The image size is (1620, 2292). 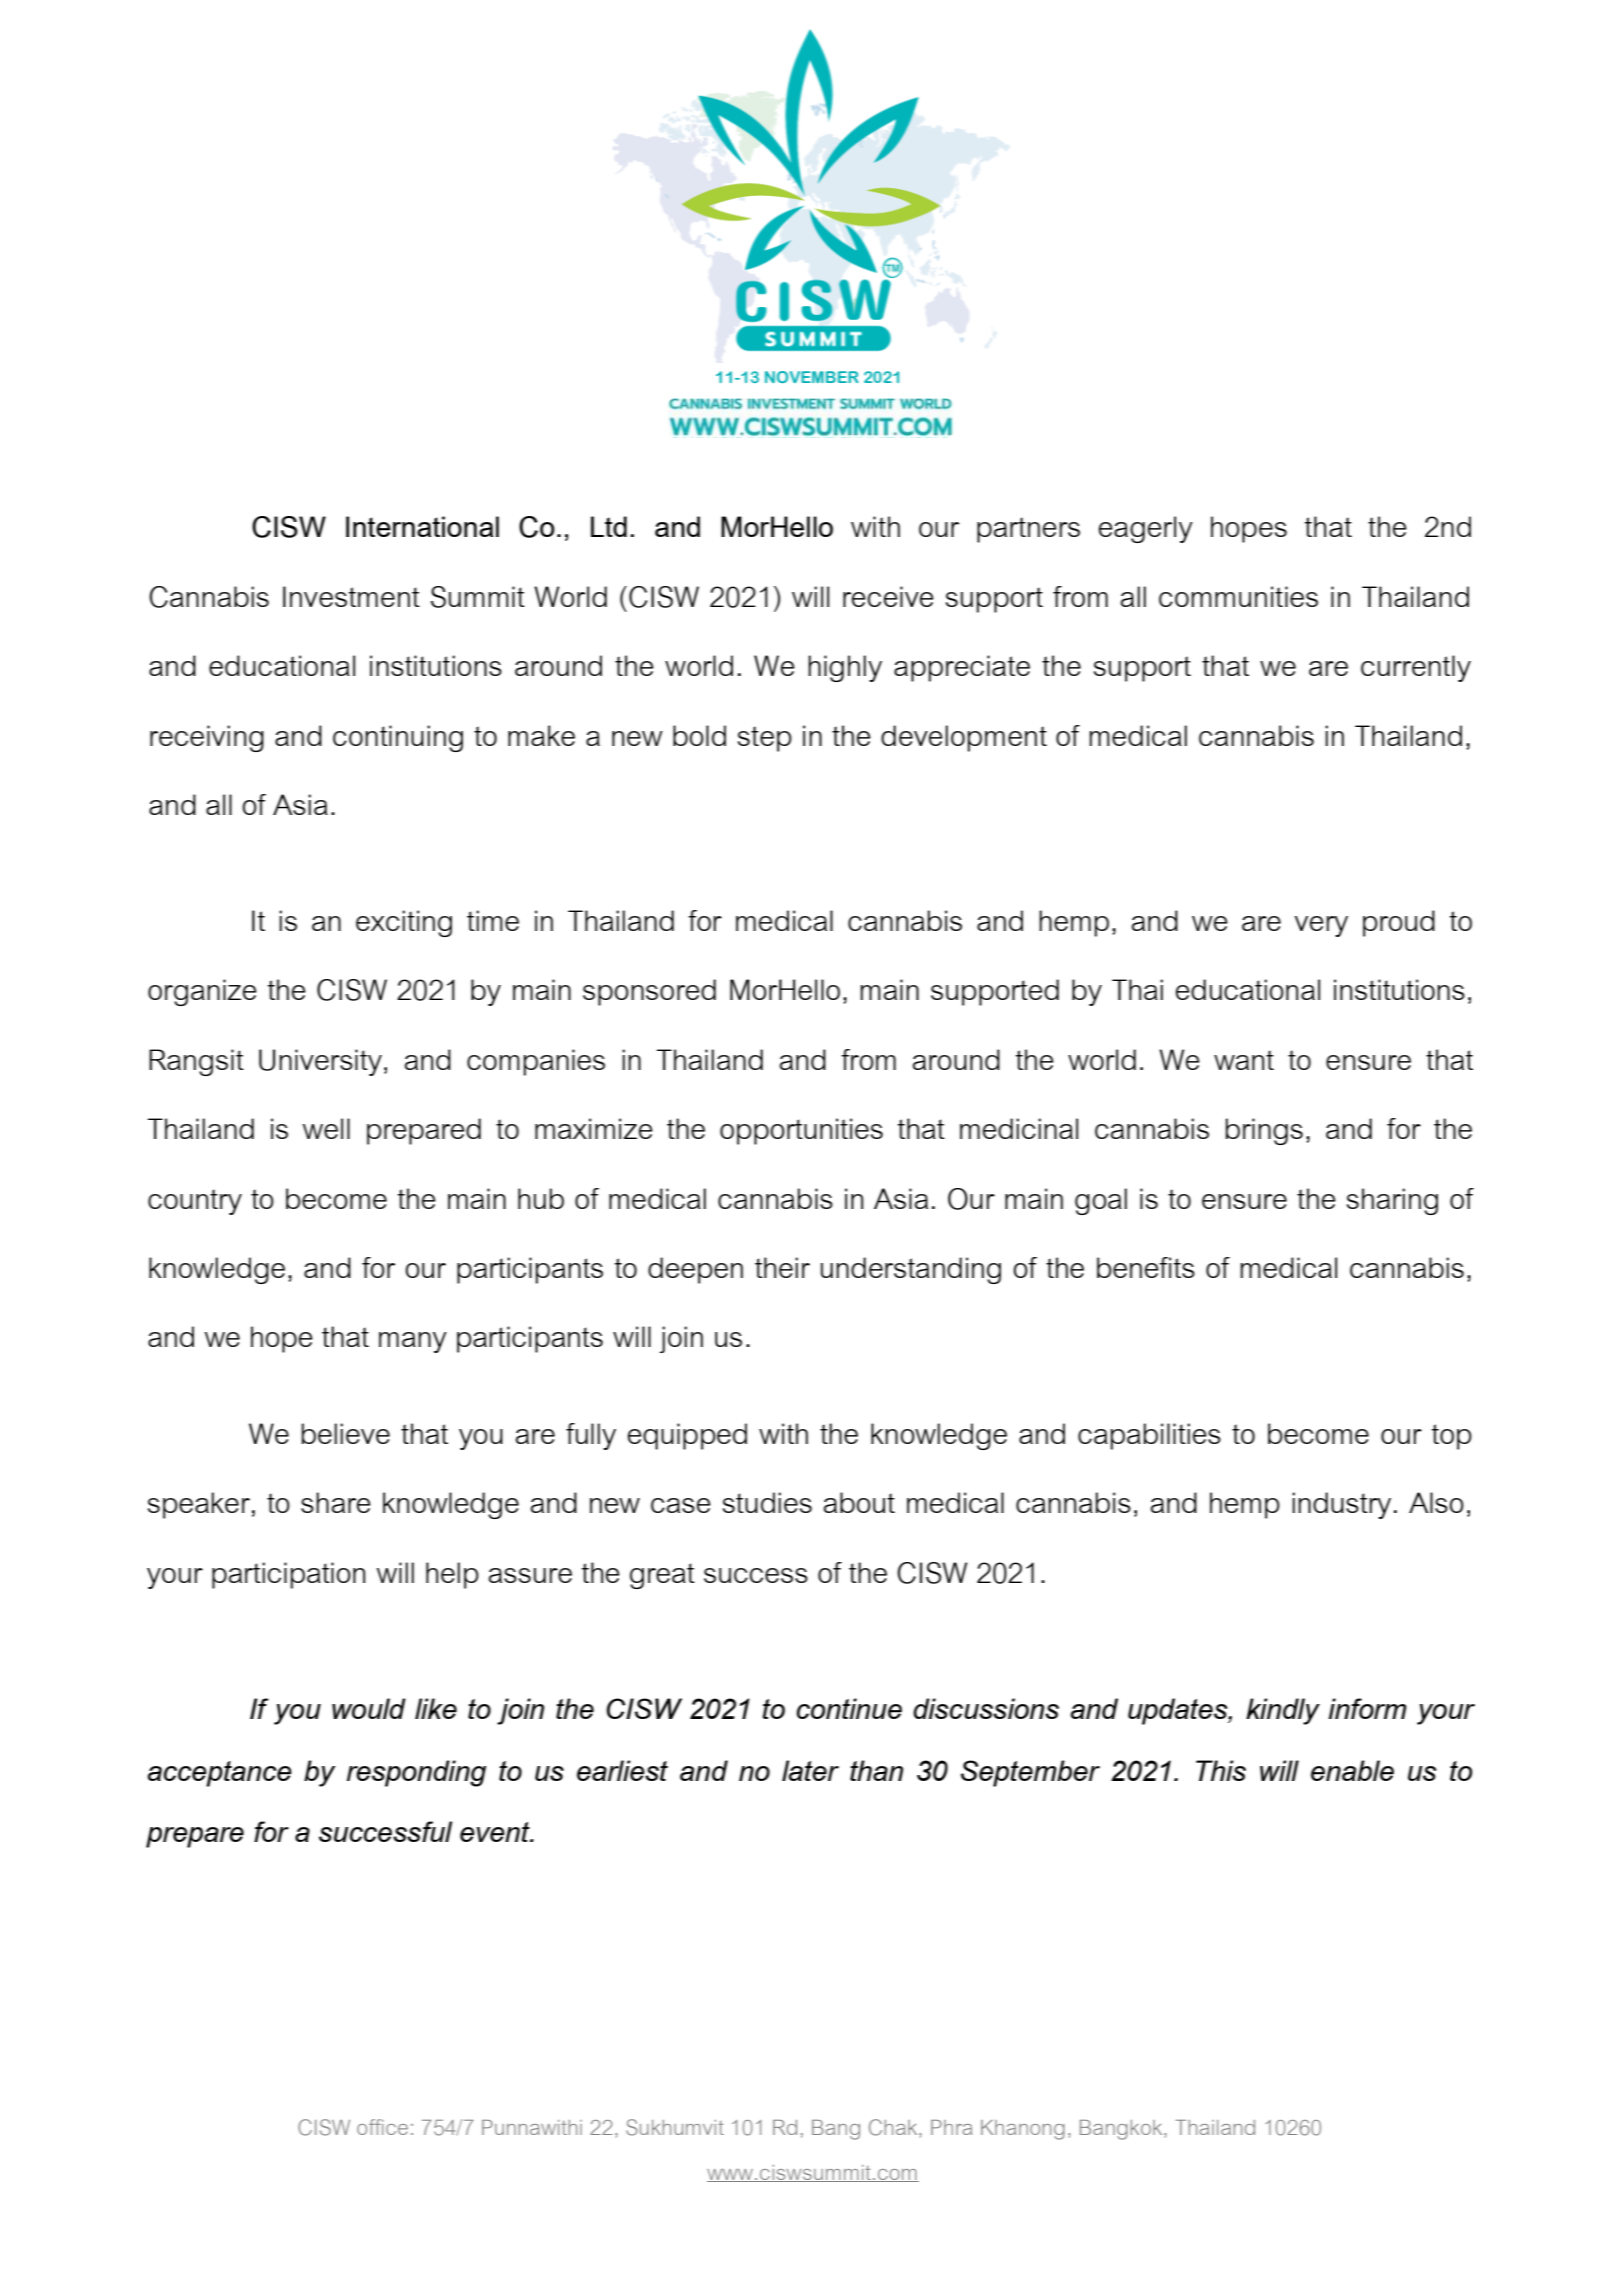 I want to click on sharing, so click(x=1392, y=1201).
